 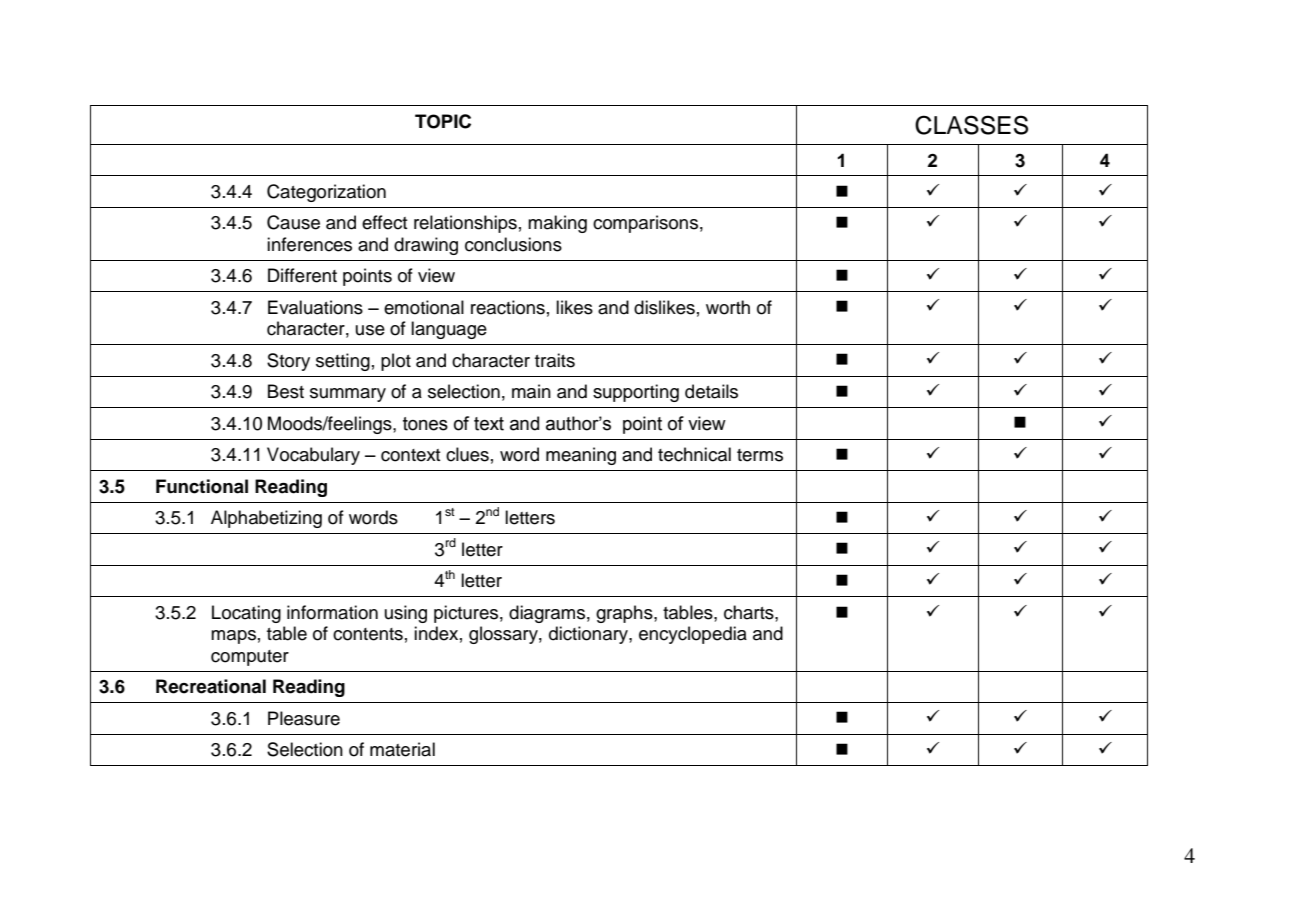 I want to click on Categorization, so click(x=326, y=193).
